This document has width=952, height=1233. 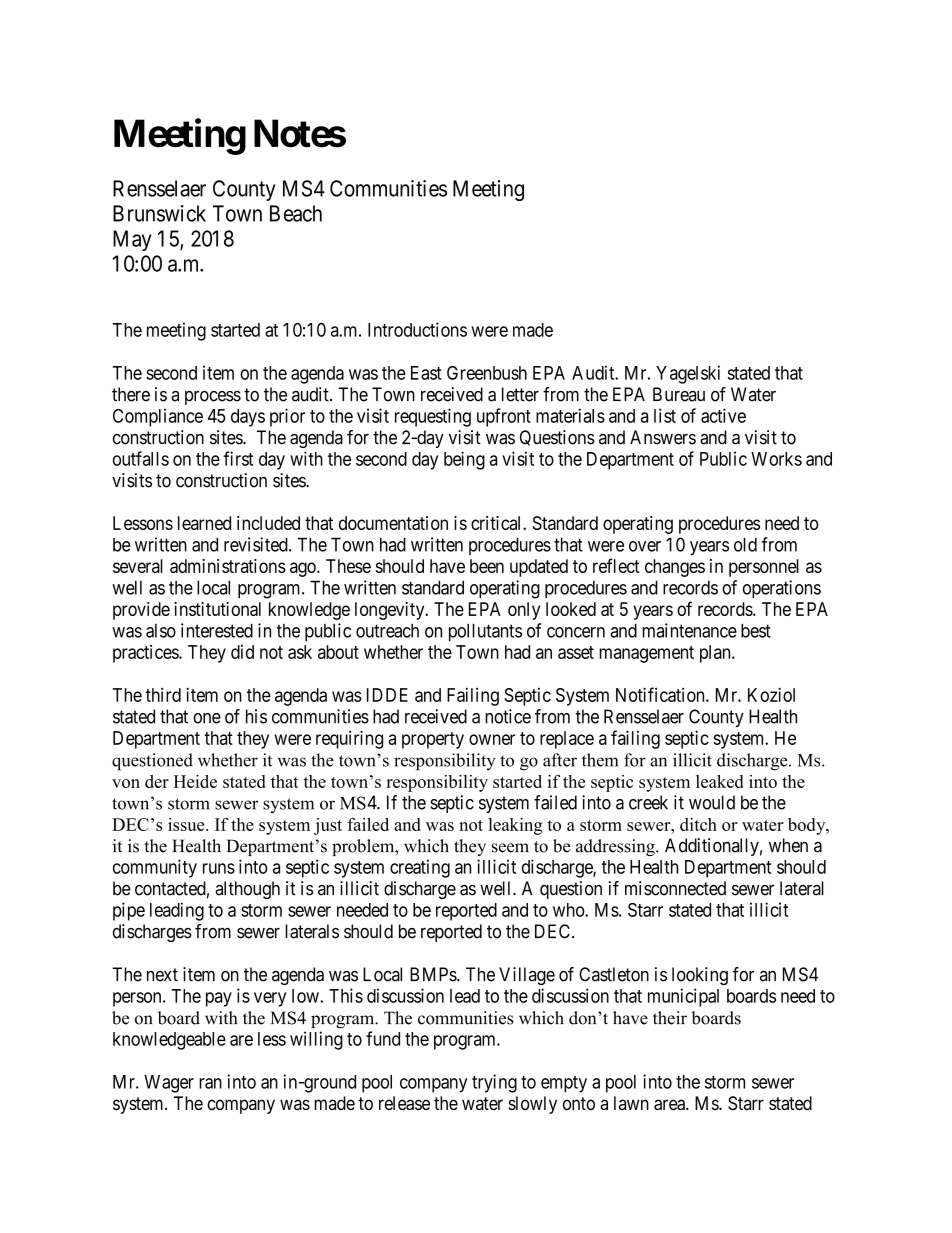 I want to click on Bureau, so click(x=679, y=394).
